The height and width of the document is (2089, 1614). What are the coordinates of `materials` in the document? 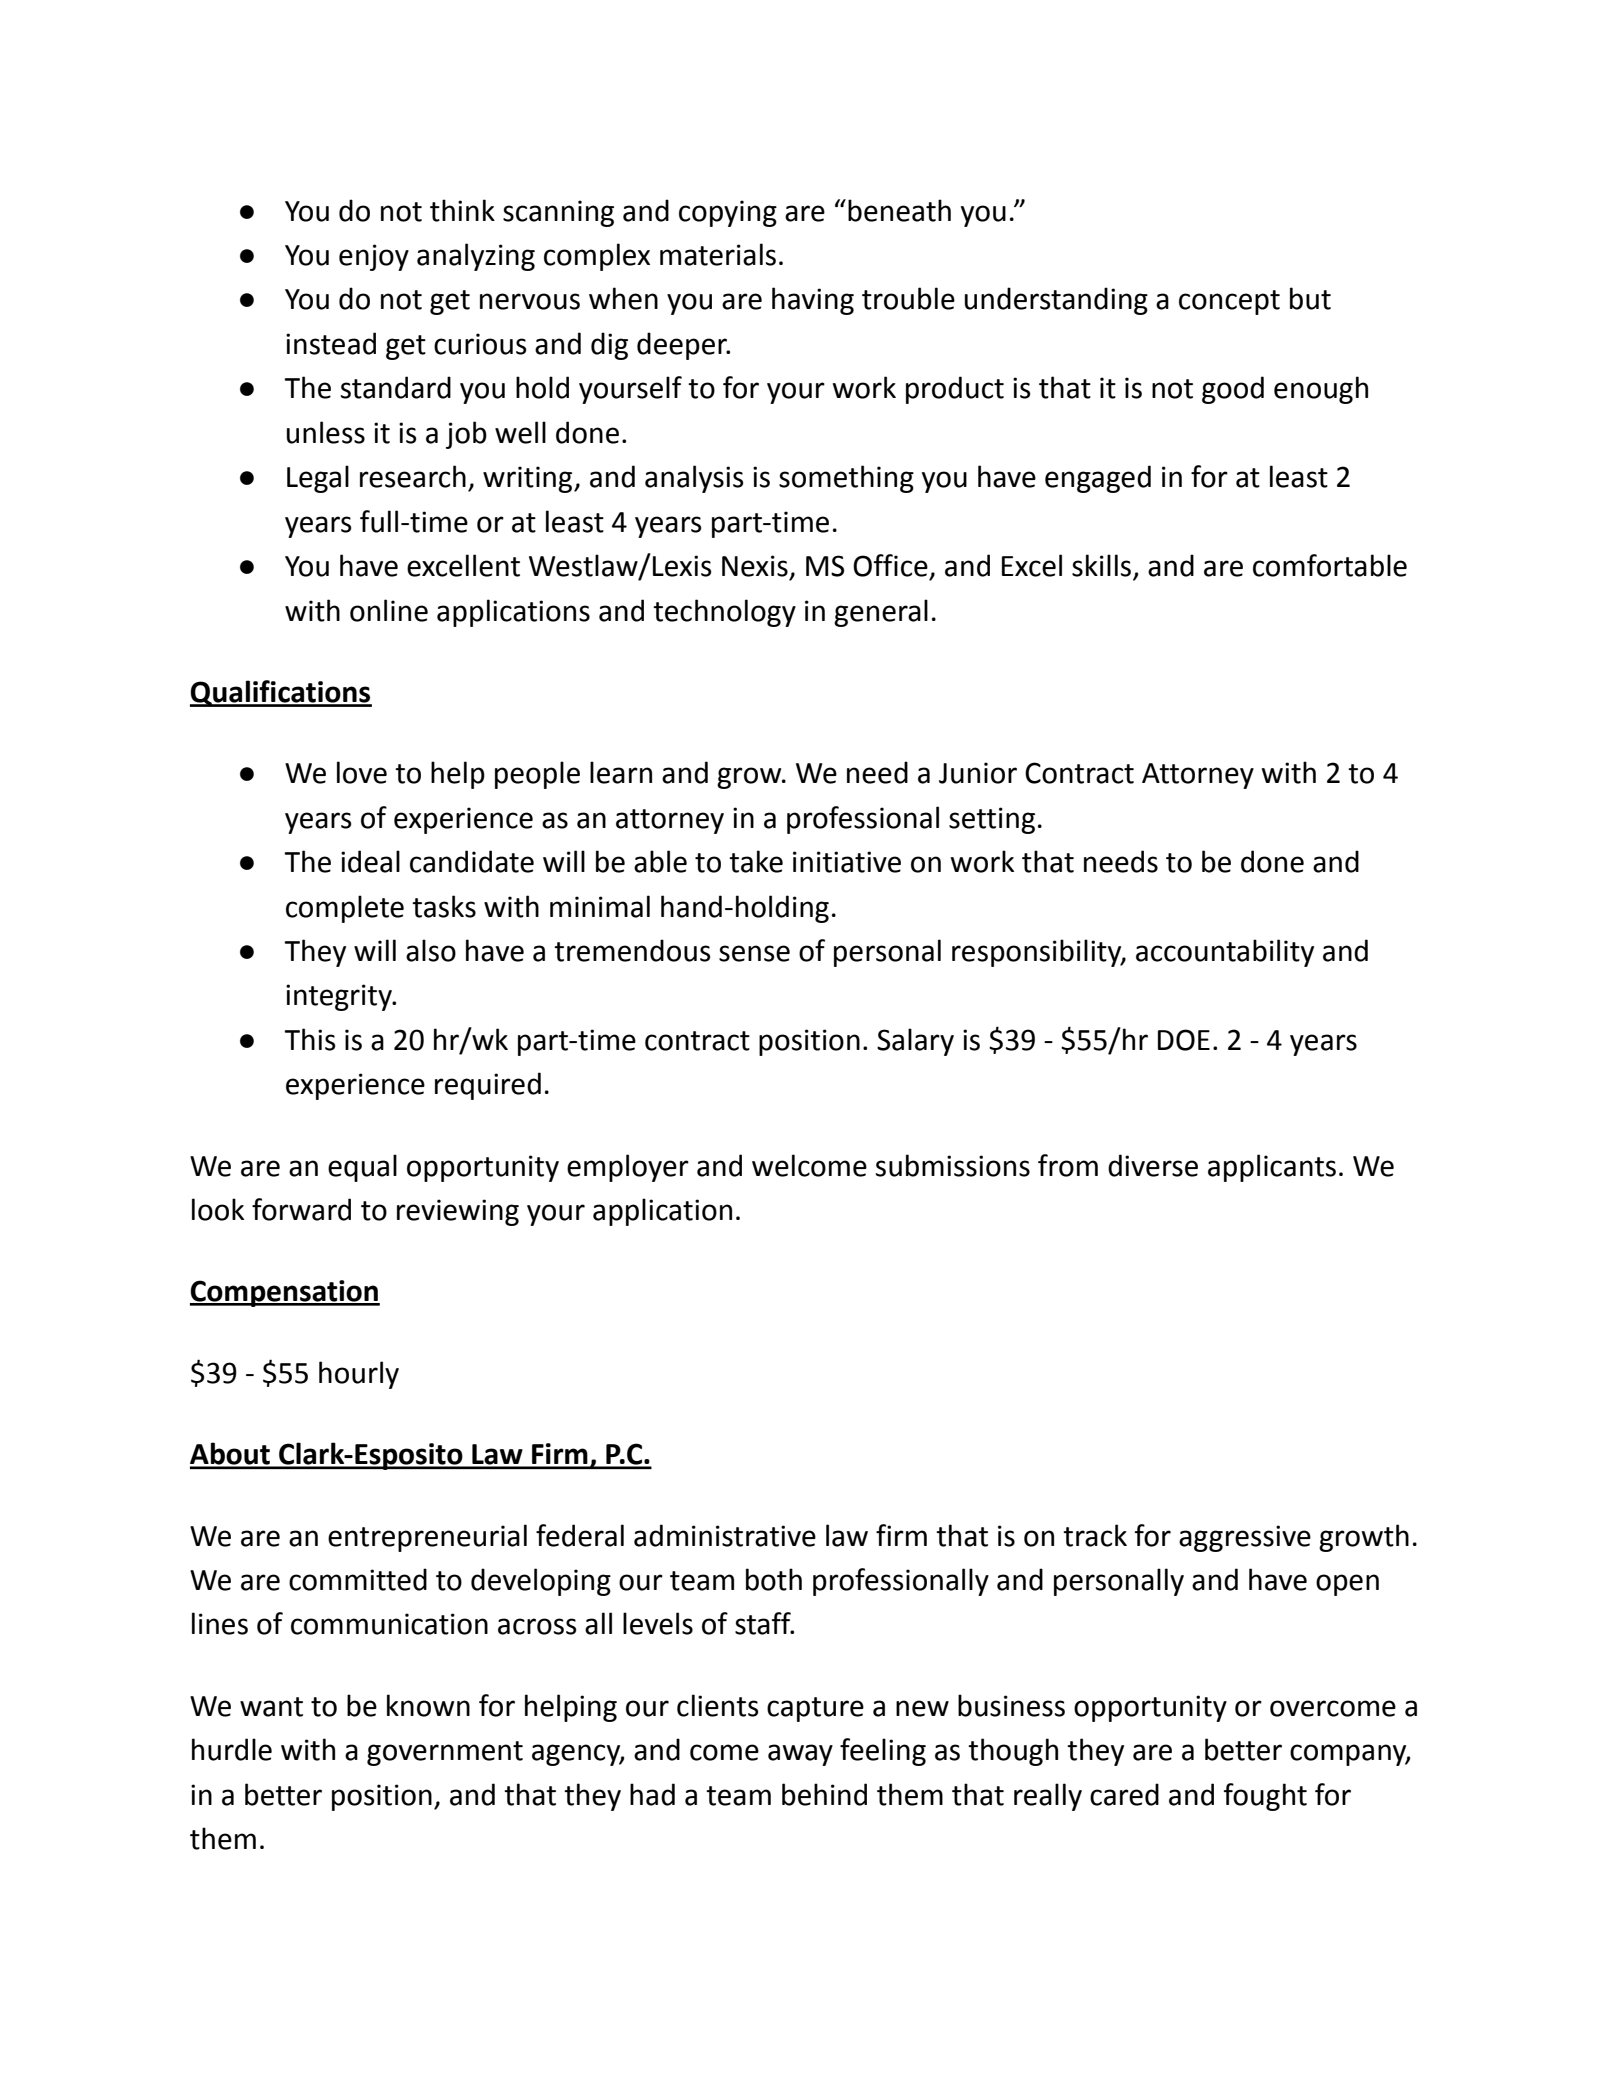 It's located at (718, 254).
